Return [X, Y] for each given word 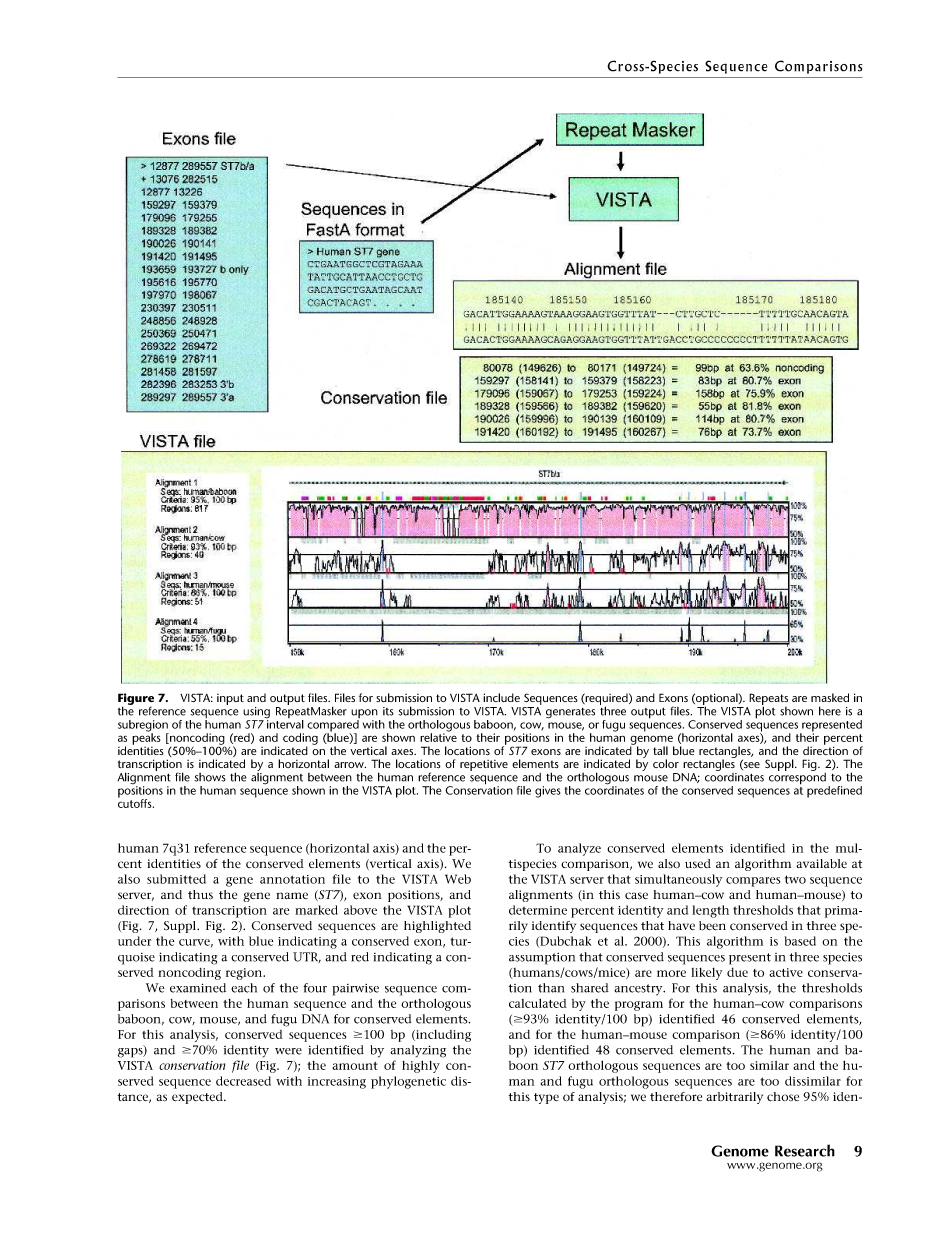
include [501, 697]
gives [547, 792]
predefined [834, 792]
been [712, 926]
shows [210, 777]
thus [200, 895]
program [639, 1006]
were [288, 1051]
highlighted [437, 927]
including [442, 1036]
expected [198, 1098]
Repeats [768, 700]
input [230, 699]
